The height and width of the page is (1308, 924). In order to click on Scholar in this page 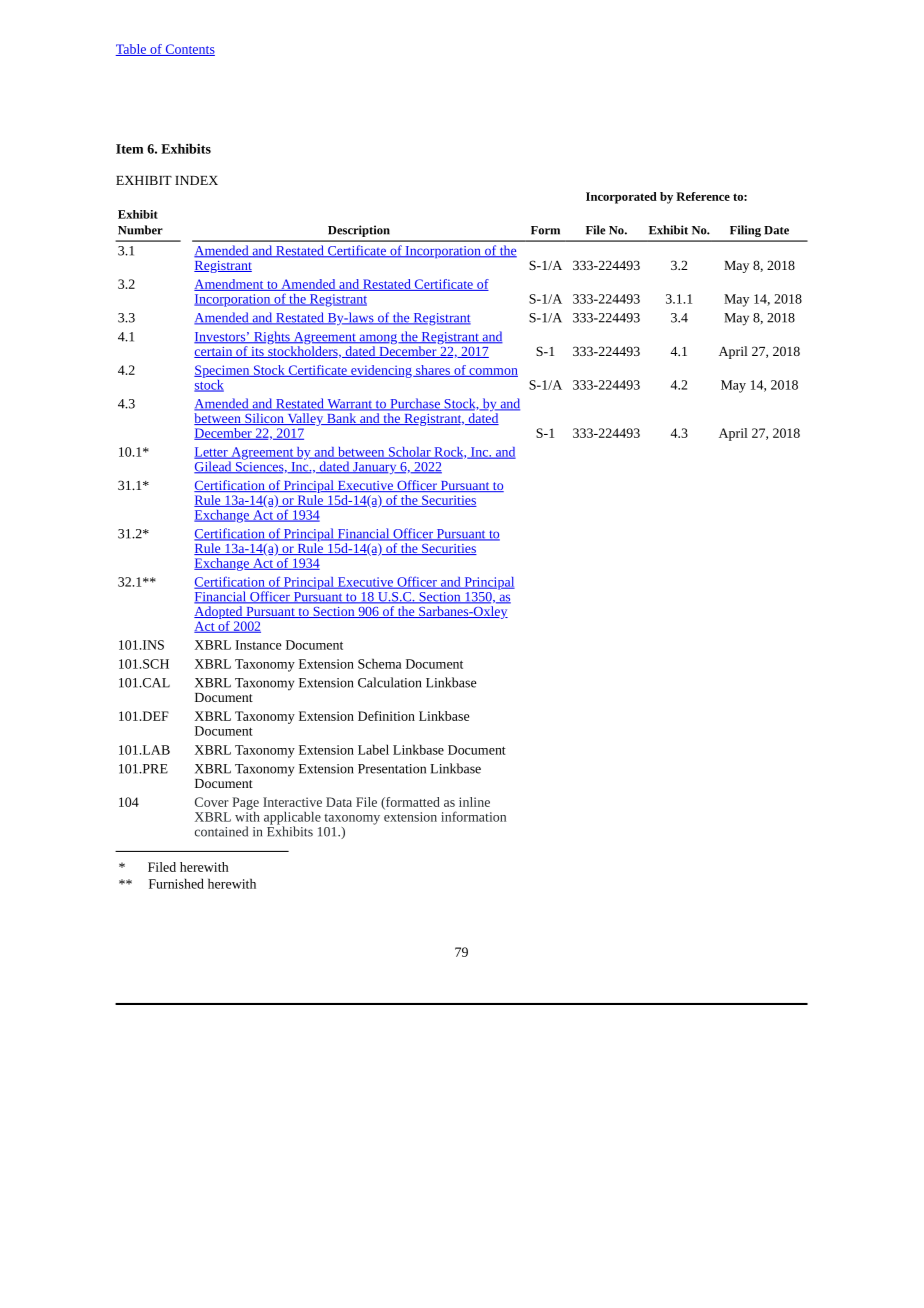, I will do `click(409, 453)`.
